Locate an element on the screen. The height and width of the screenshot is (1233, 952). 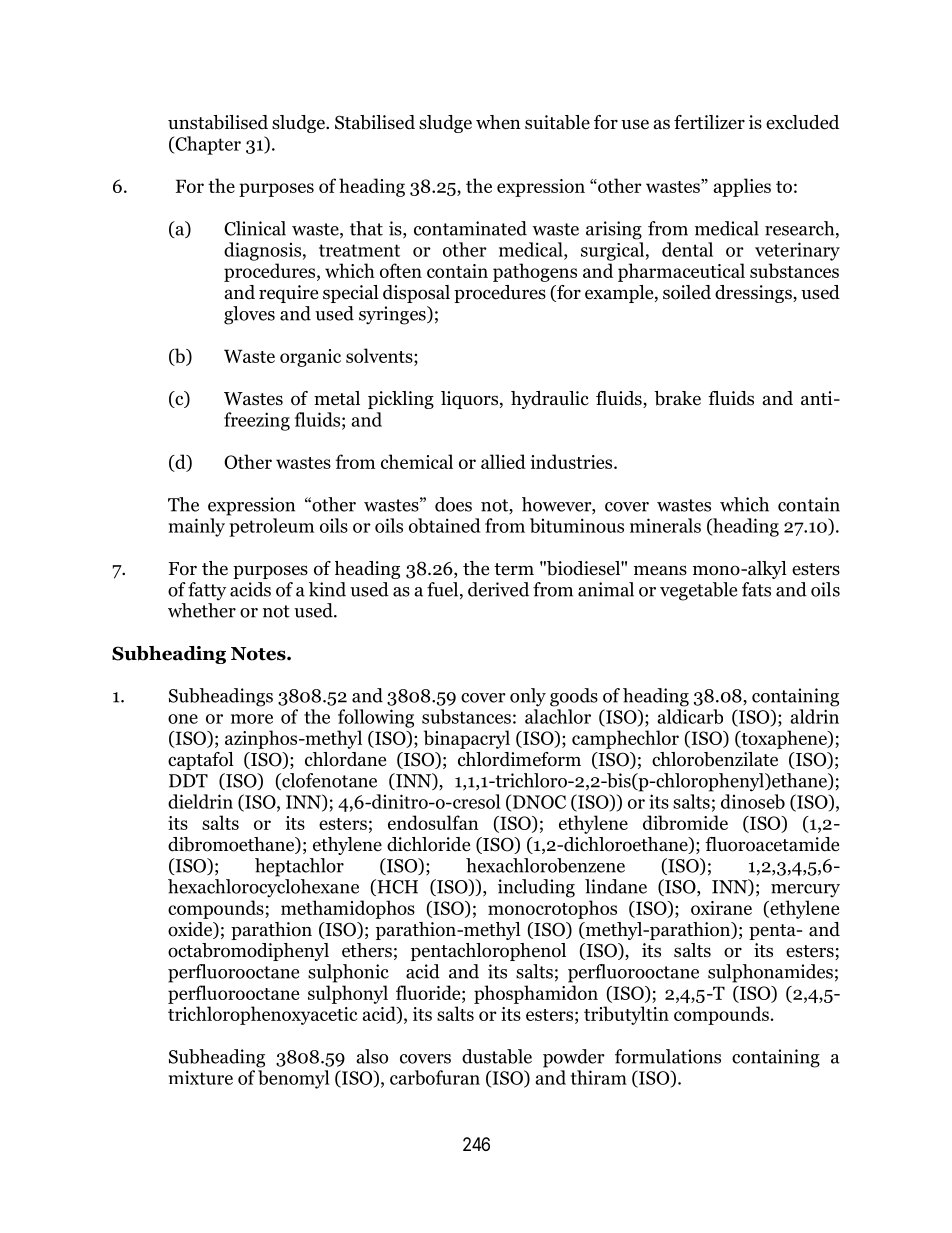
fertilizer is located at coordinates (709, 122).
